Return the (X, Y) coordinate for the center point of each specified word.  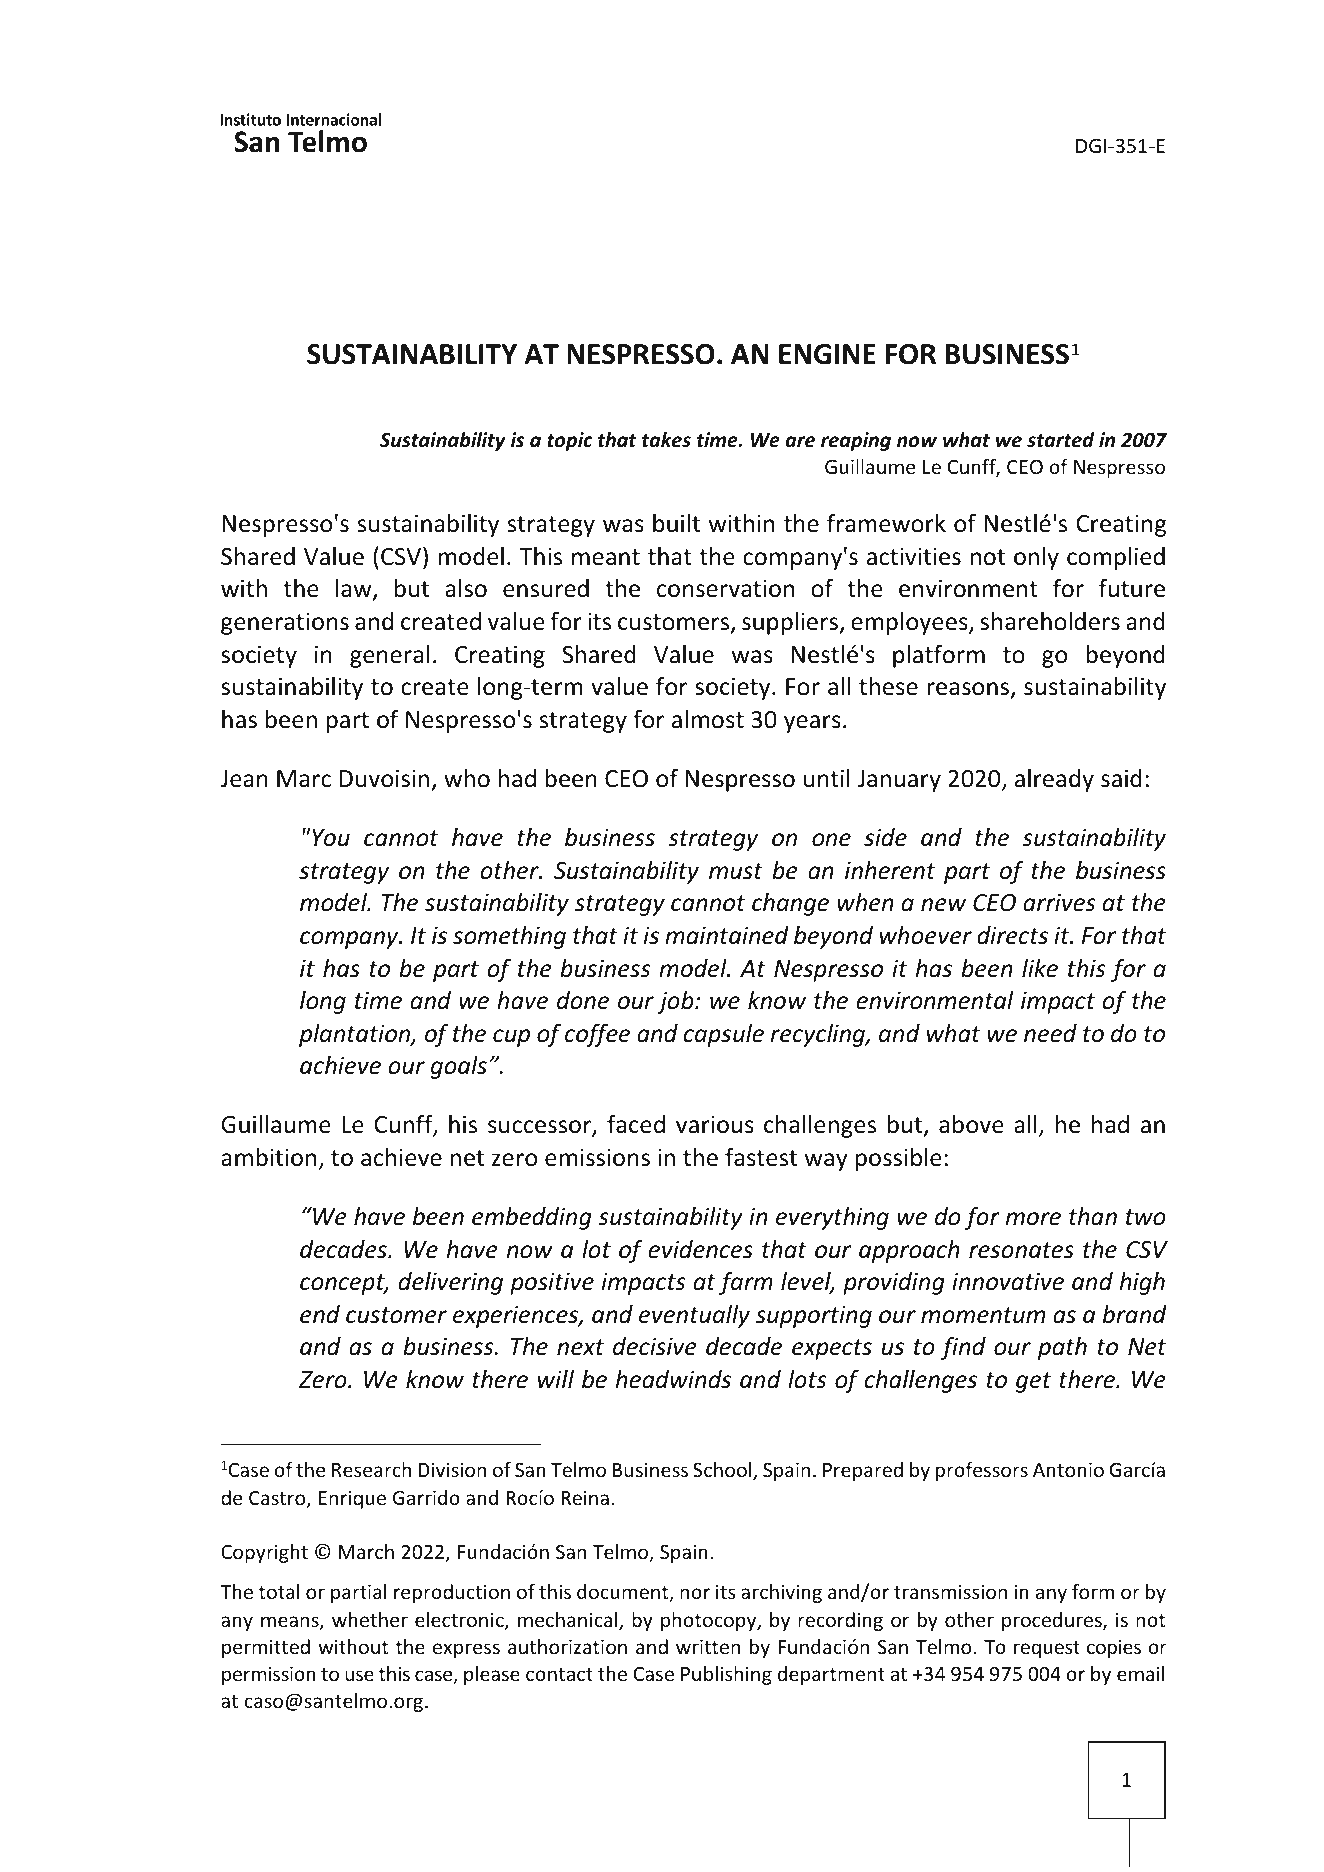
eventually (694, 1316)
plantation (356, 1035)
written (708, 1646)
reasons (969, 690)
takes (666, 440)
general (389, 656)
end (320, 1314)
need (1050, 1033)
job (677, 1002)
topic (570, 441)
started (1060, 440)
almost (708, 719)
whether (370, 1619)
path (1062, 1348)
